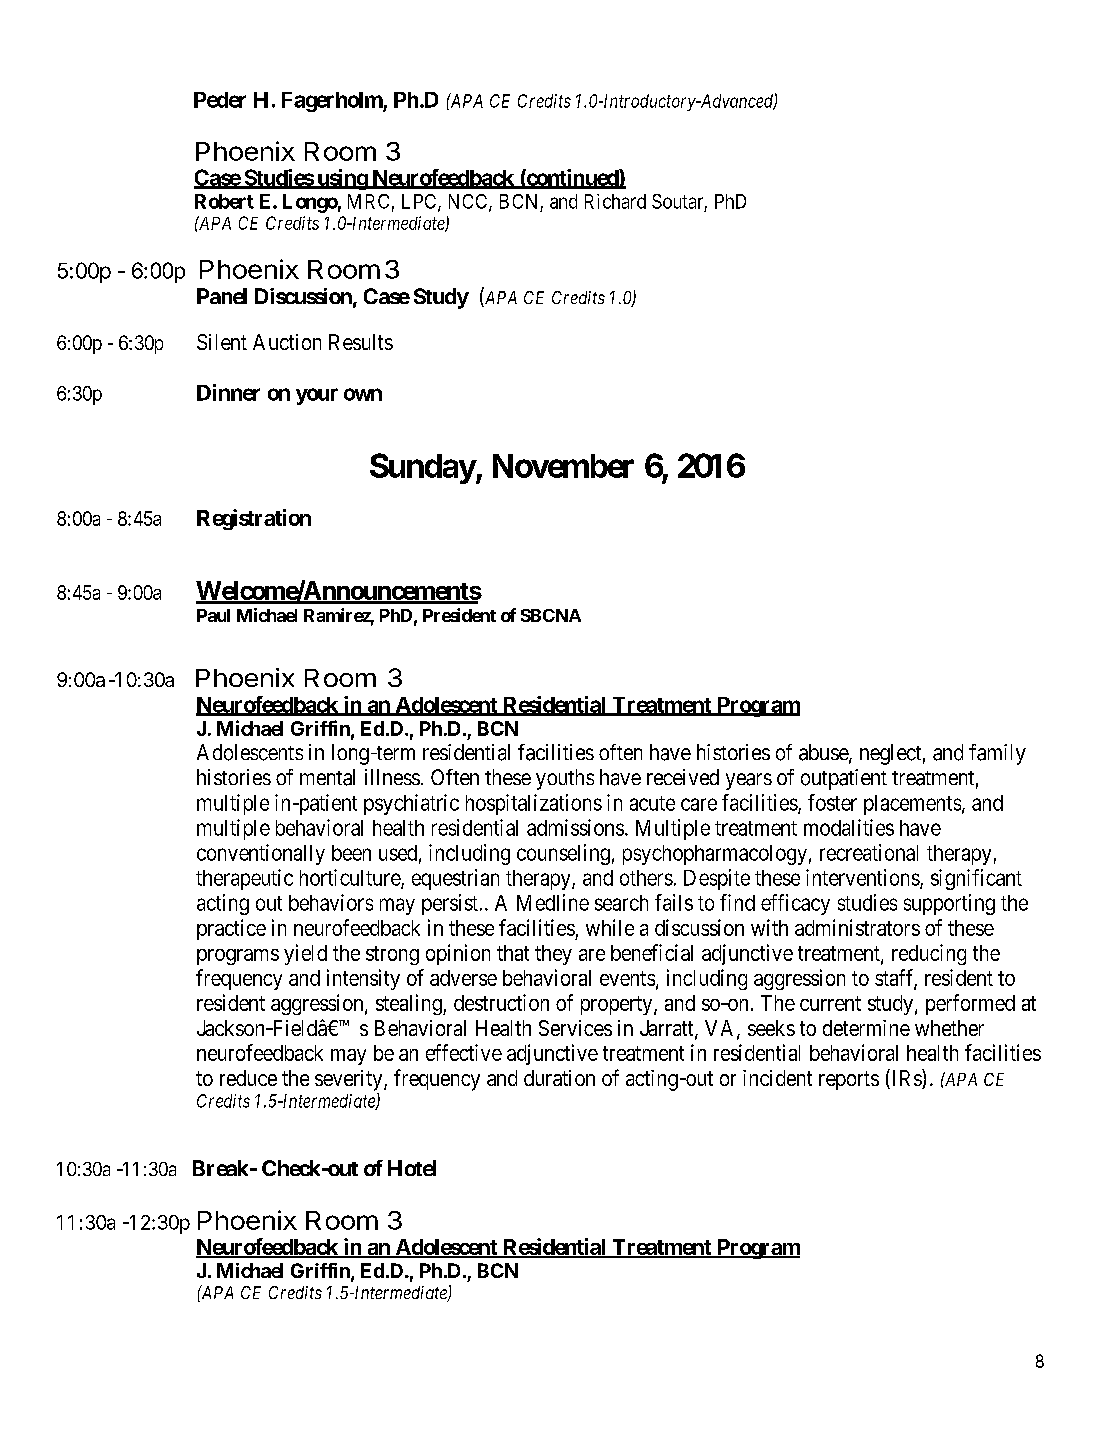  Describe the element at coordinates (912, 805) in the screenshot. I see `placements` at that location.
